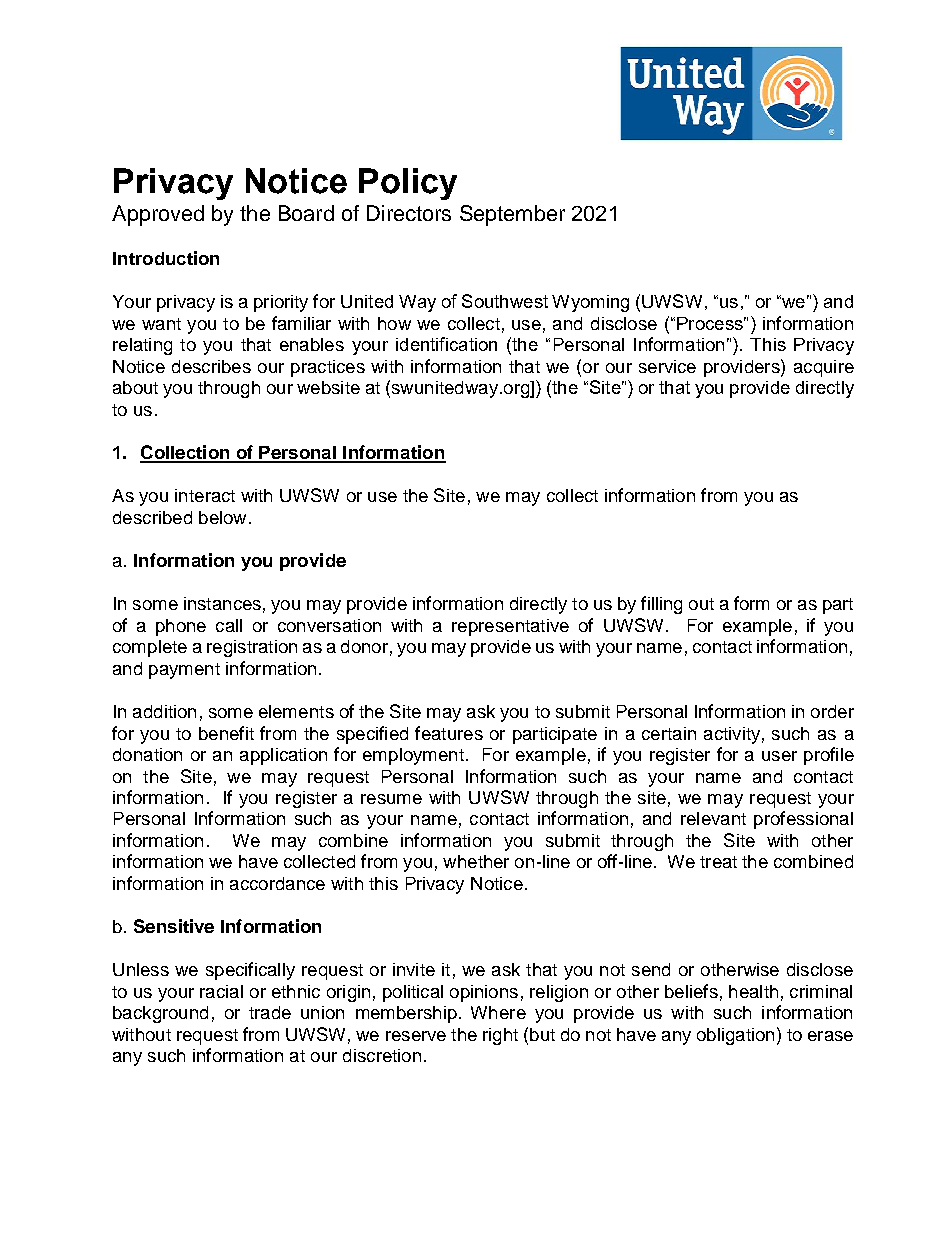  What do you see at coordinates (500, 1036) in the document?
I see `right` at bounding box center [500, 1036].
